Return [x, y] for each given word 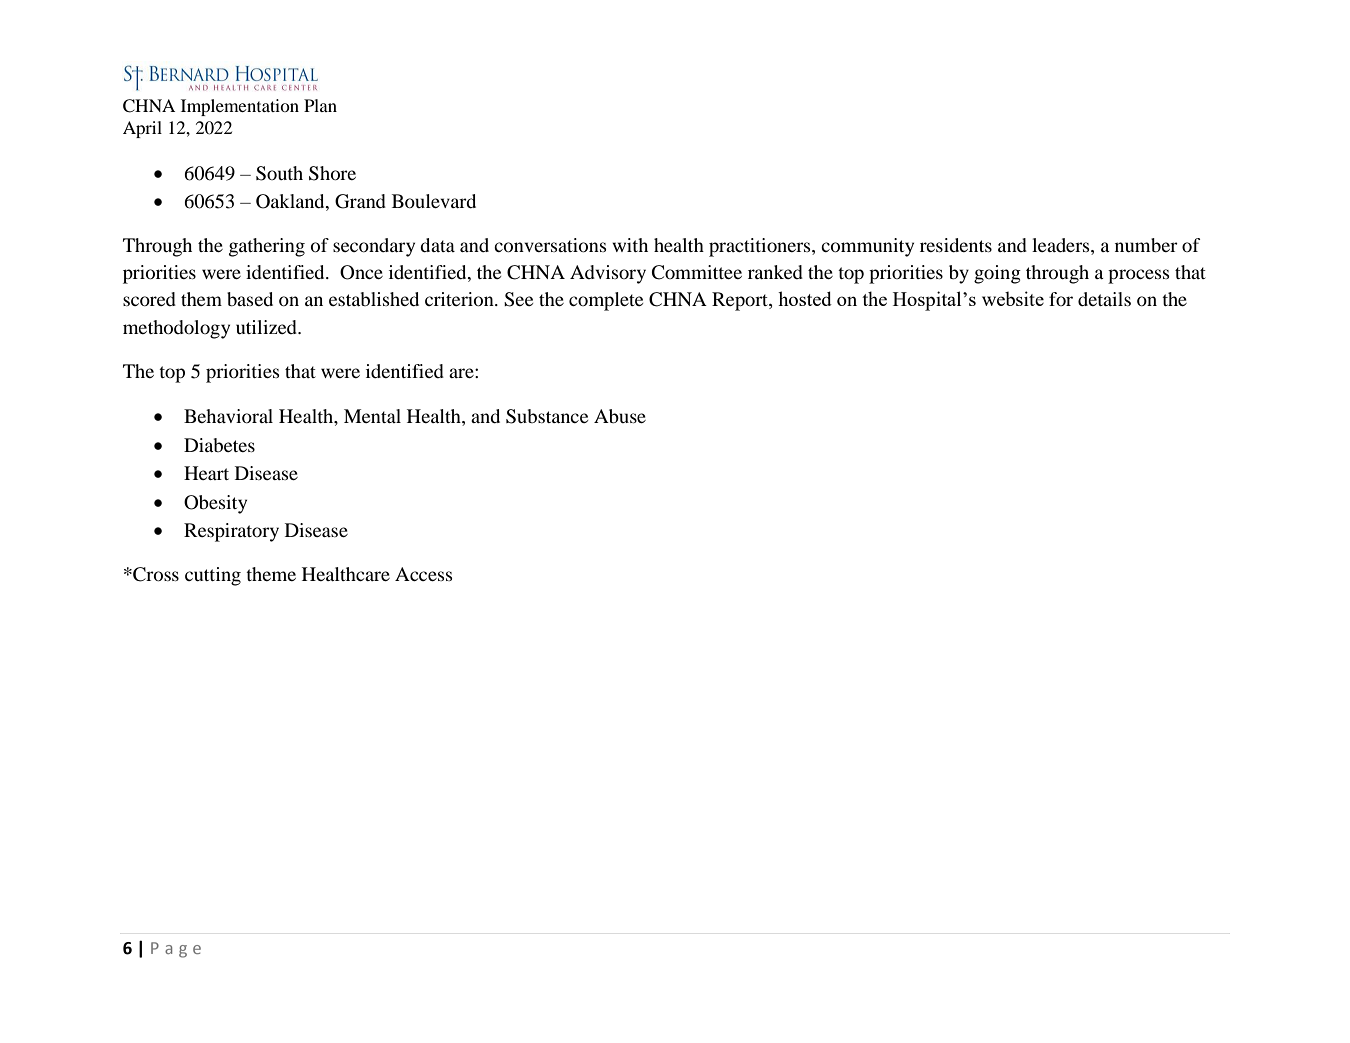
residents [956, 245]
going [997, 274]
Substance [547, 416]
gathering [267, 247]
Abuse [620, 416]
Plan [320, 105]
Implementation [240, 107]
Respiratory [231, 532]
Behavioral [228, 416]
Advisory [608, 274]
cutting [213, 576]
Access [424, 574]
